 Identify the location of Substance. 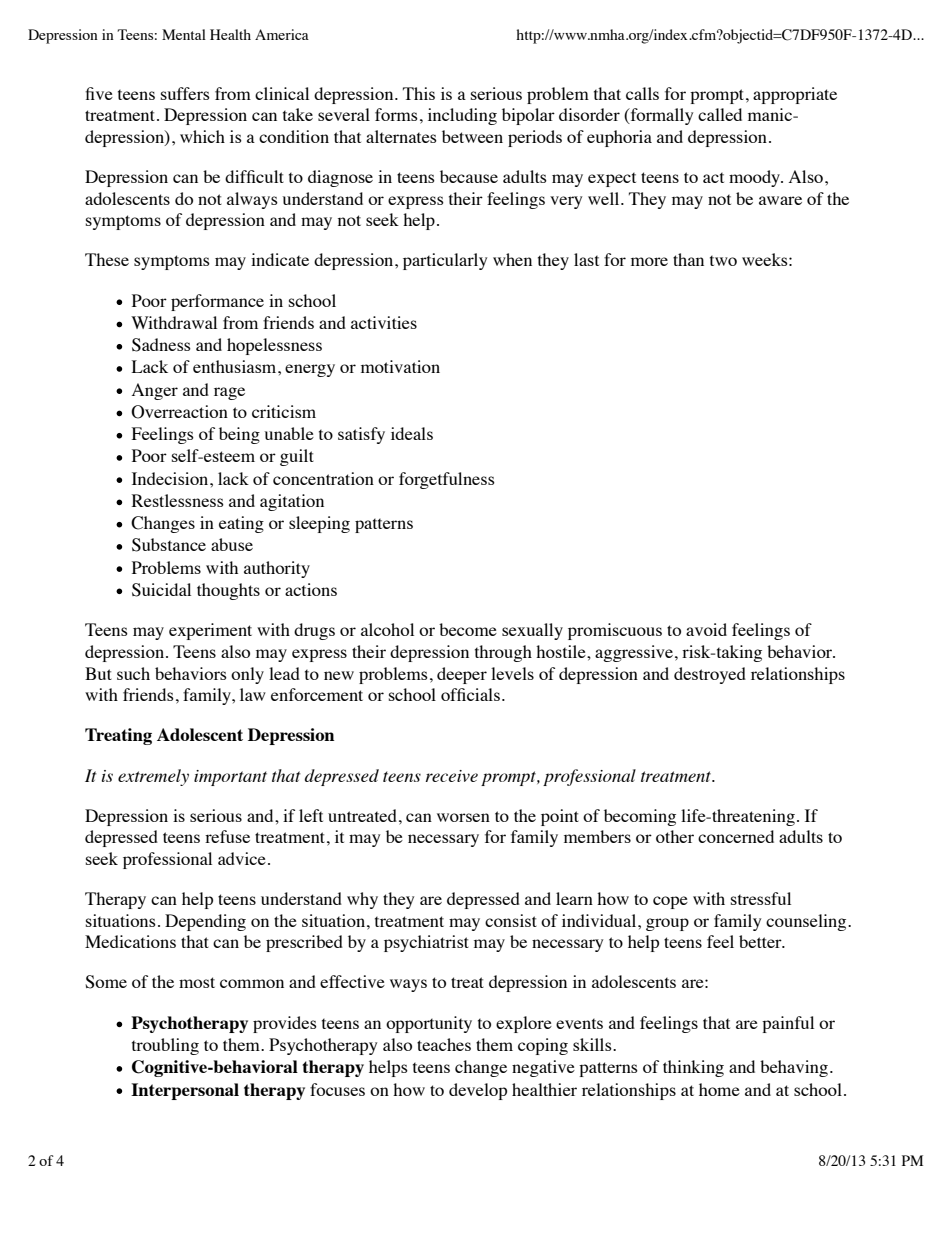
(169, 545).
